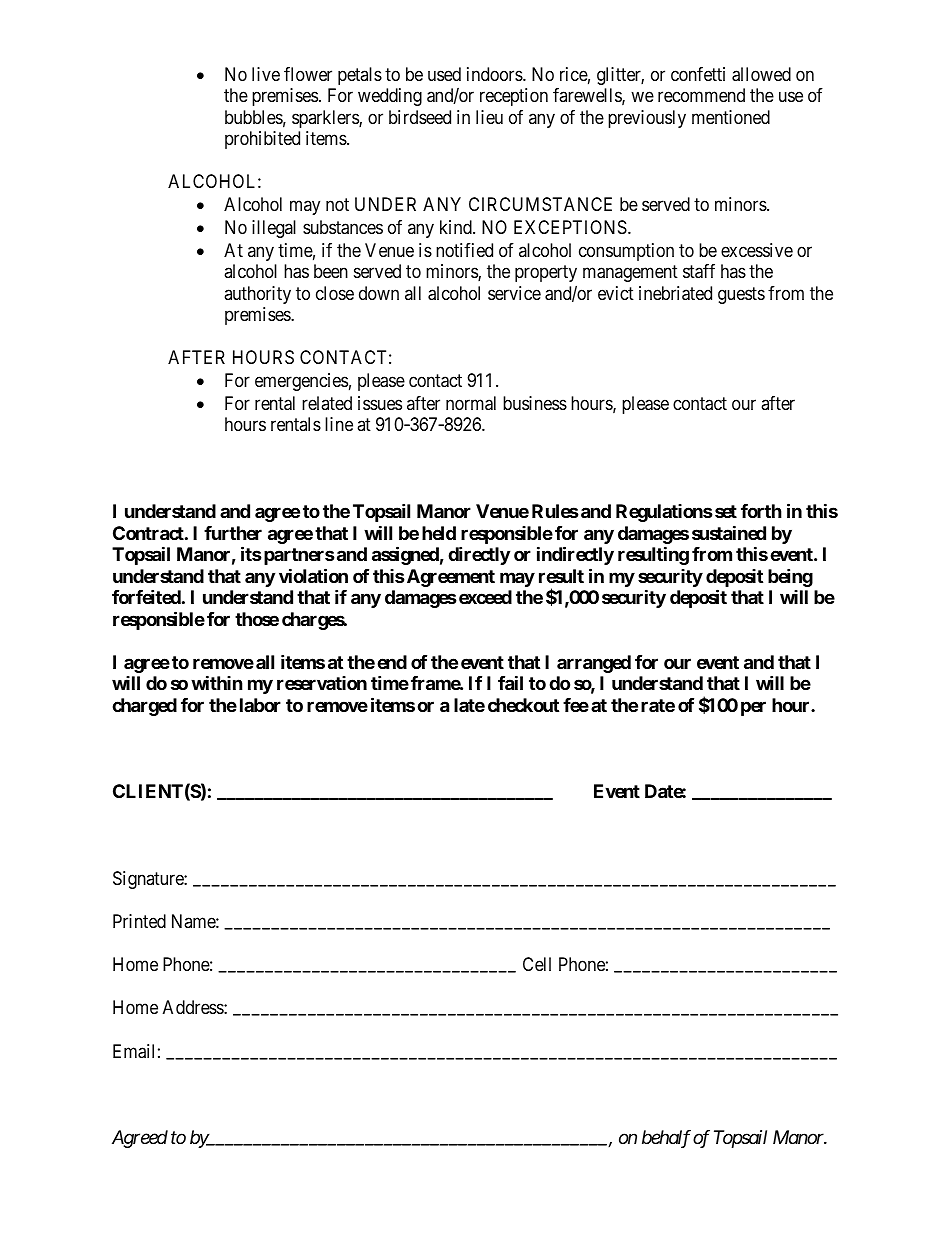 The width and height of the page is (952, 1233). What do you see at coordinates (594, 664) in the page?
I see `arranged` at bounding box center [594, 664].
